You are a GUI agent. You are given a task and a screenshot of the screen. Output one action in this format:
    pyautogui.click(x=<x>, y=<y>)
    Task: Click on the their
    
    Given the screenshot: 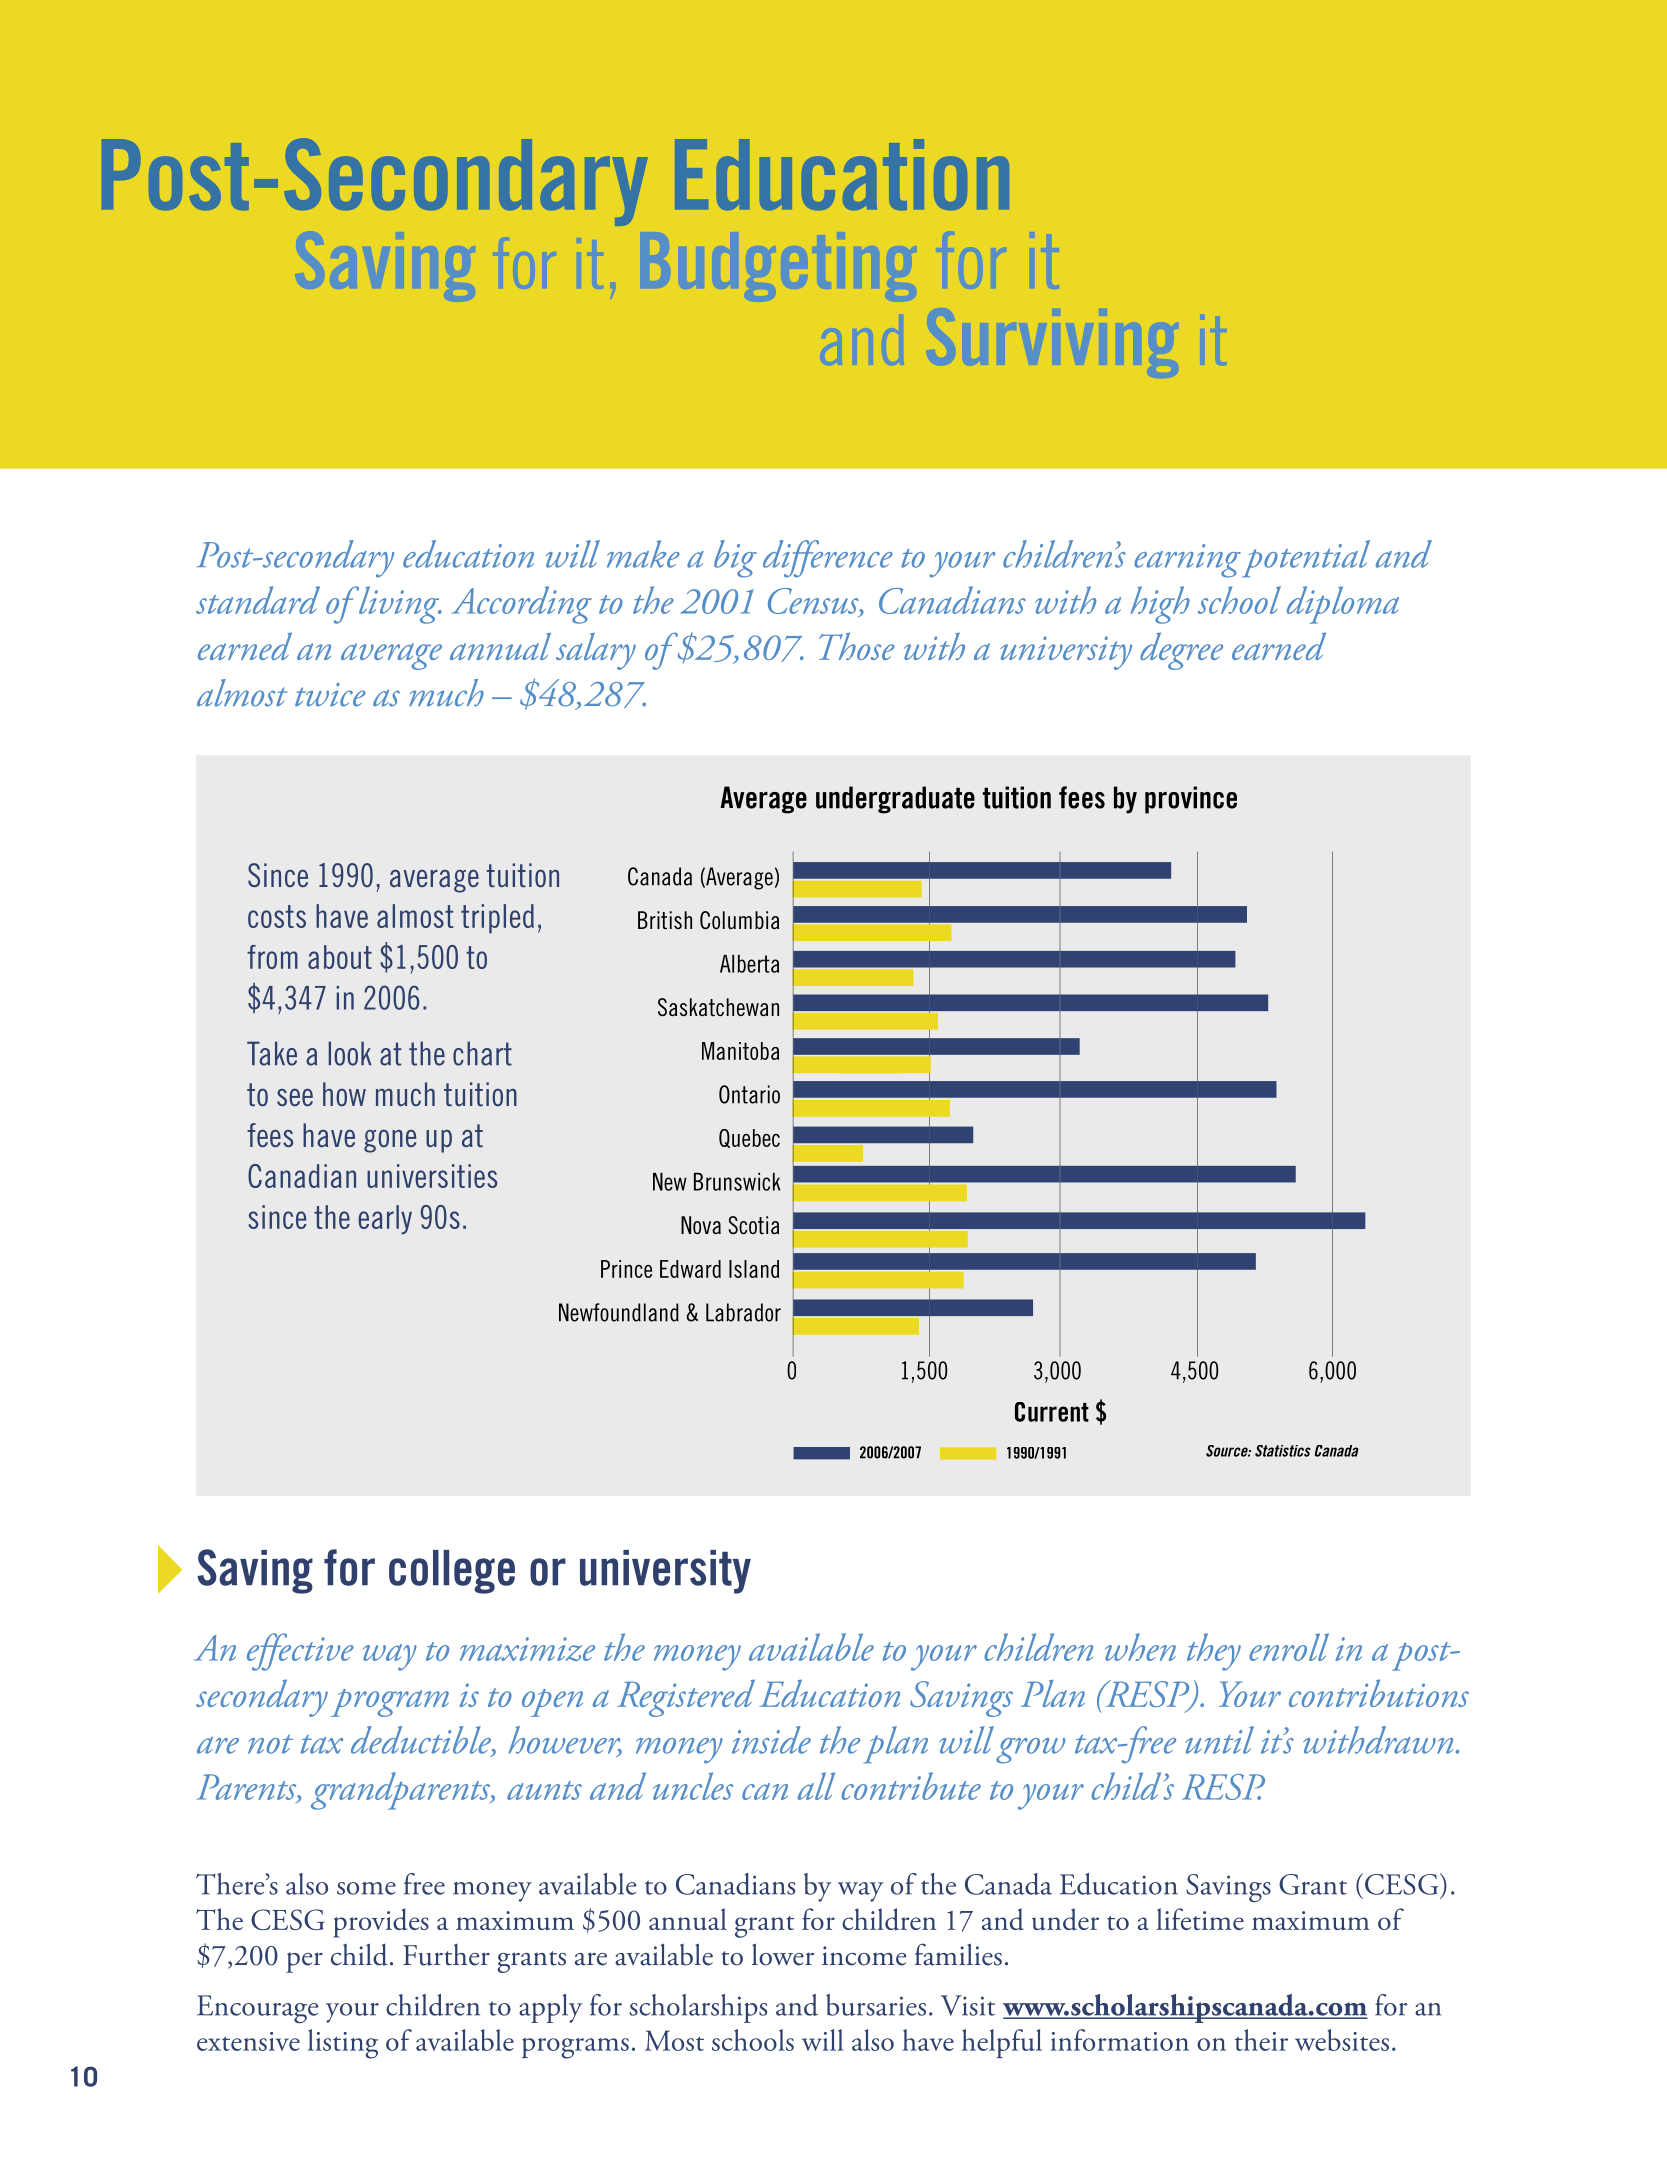 What is the action you would take?
    pyautogui.click(x=1261, y=2040)
